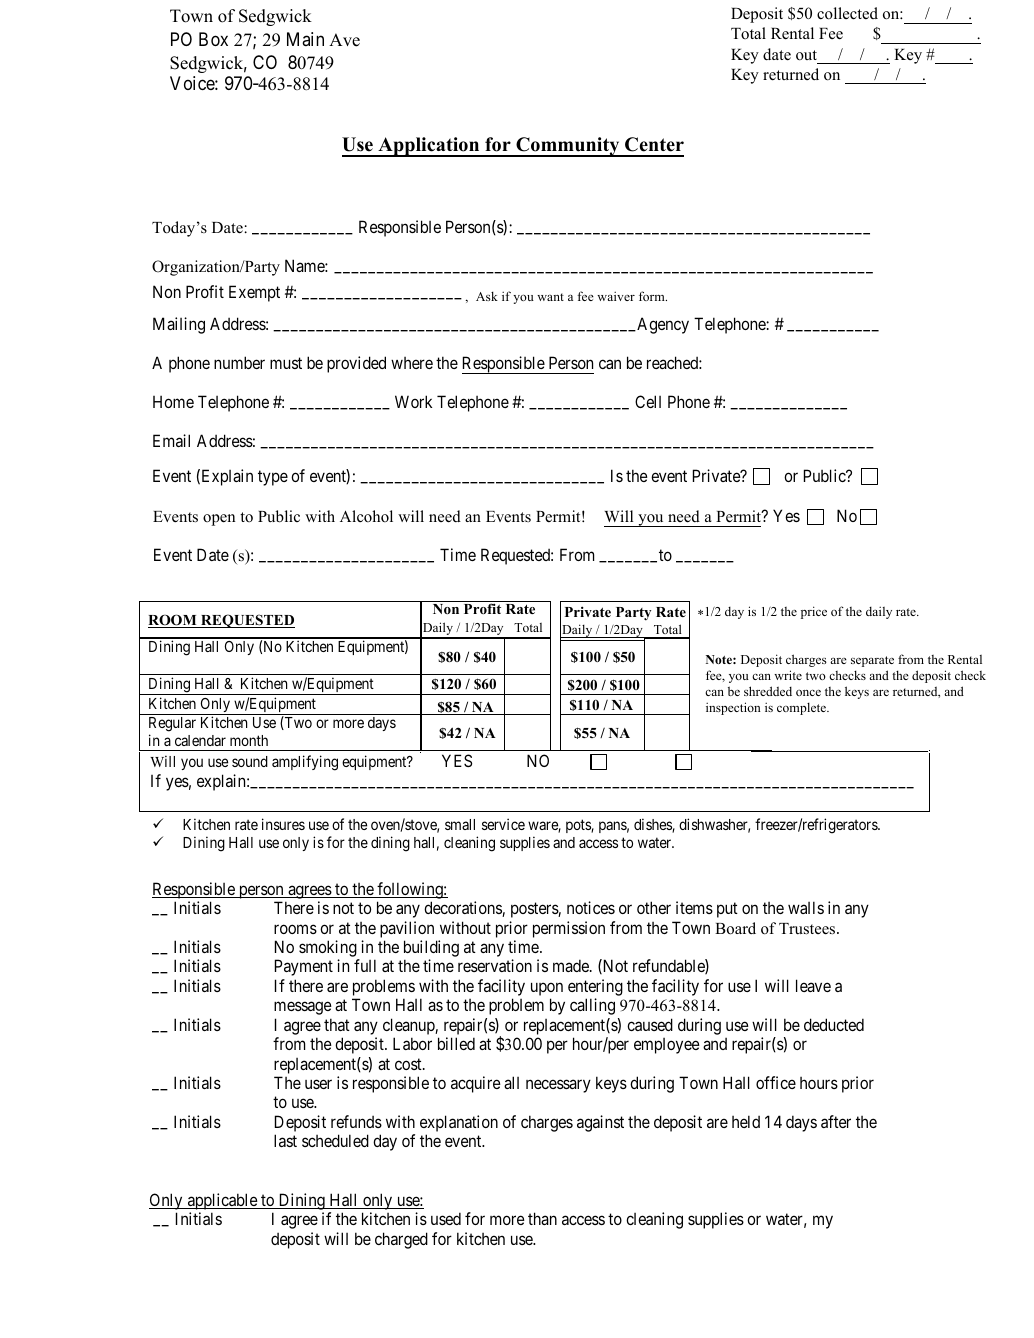 This page has width=1034, height=1338. Describe the element at coordinates (273, 478) in the page. I see `type` at that location.
